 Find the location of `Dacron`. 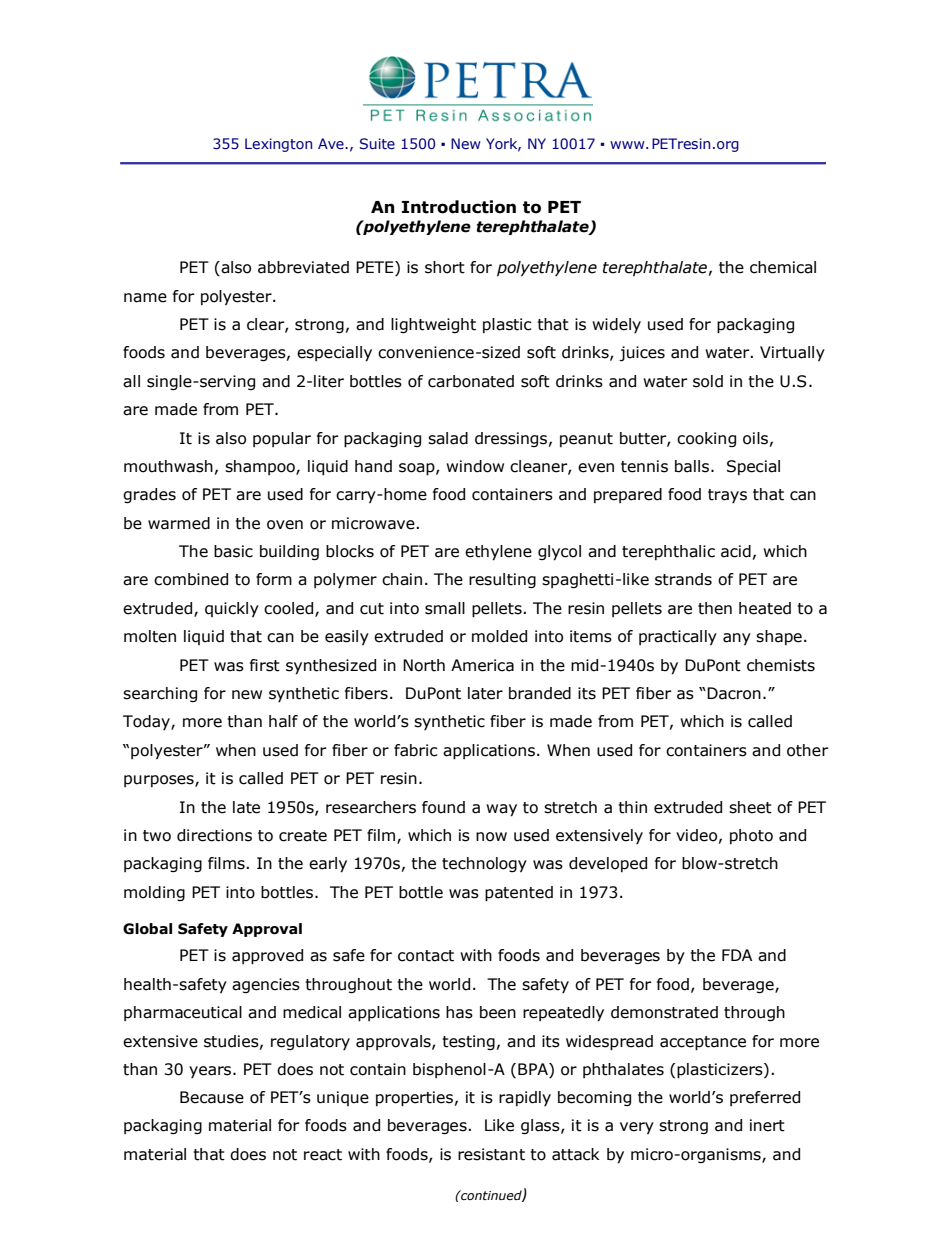

Dacron is located at coordinates (734, 693).
